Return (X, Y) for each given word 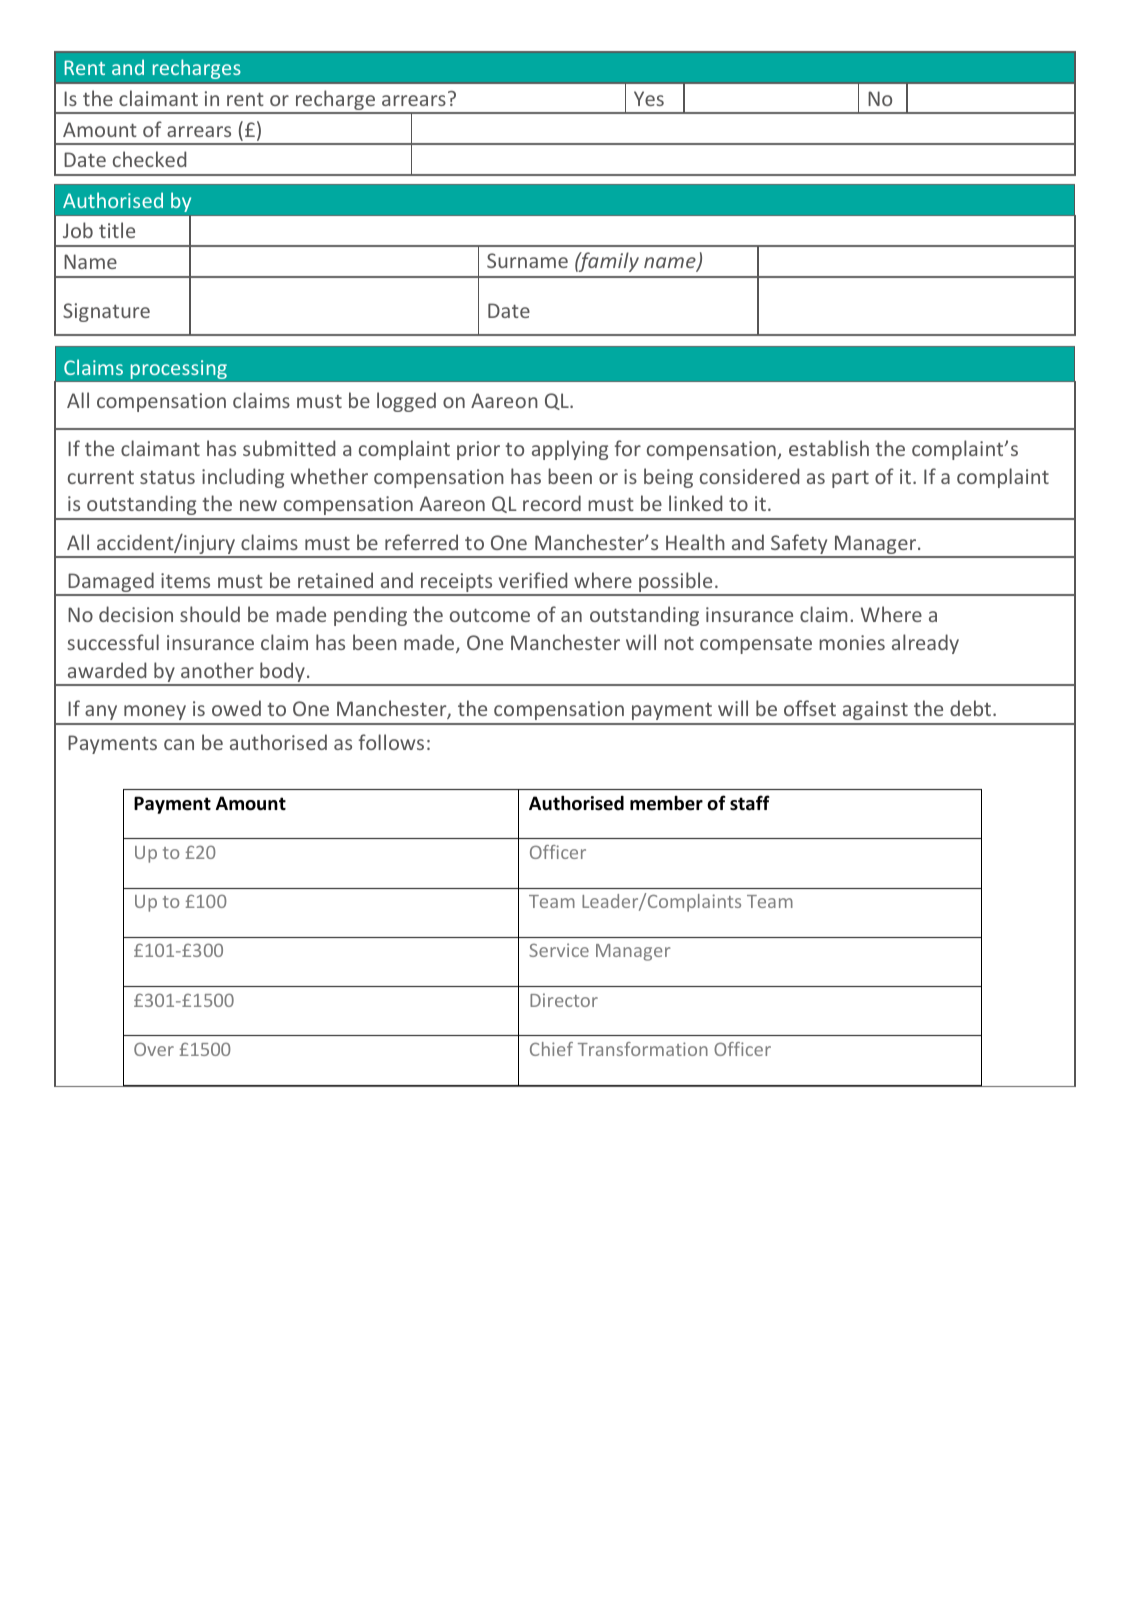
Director (564, 1000)
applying (570, 450)
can (179, 744)
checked (149, 159)
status (167, 477)
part (850, 479)
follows (391, 742)
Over (154, 1049)
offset (810, 708)
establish (829, 448)
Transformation (643, 1049)
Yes (649, 98)
